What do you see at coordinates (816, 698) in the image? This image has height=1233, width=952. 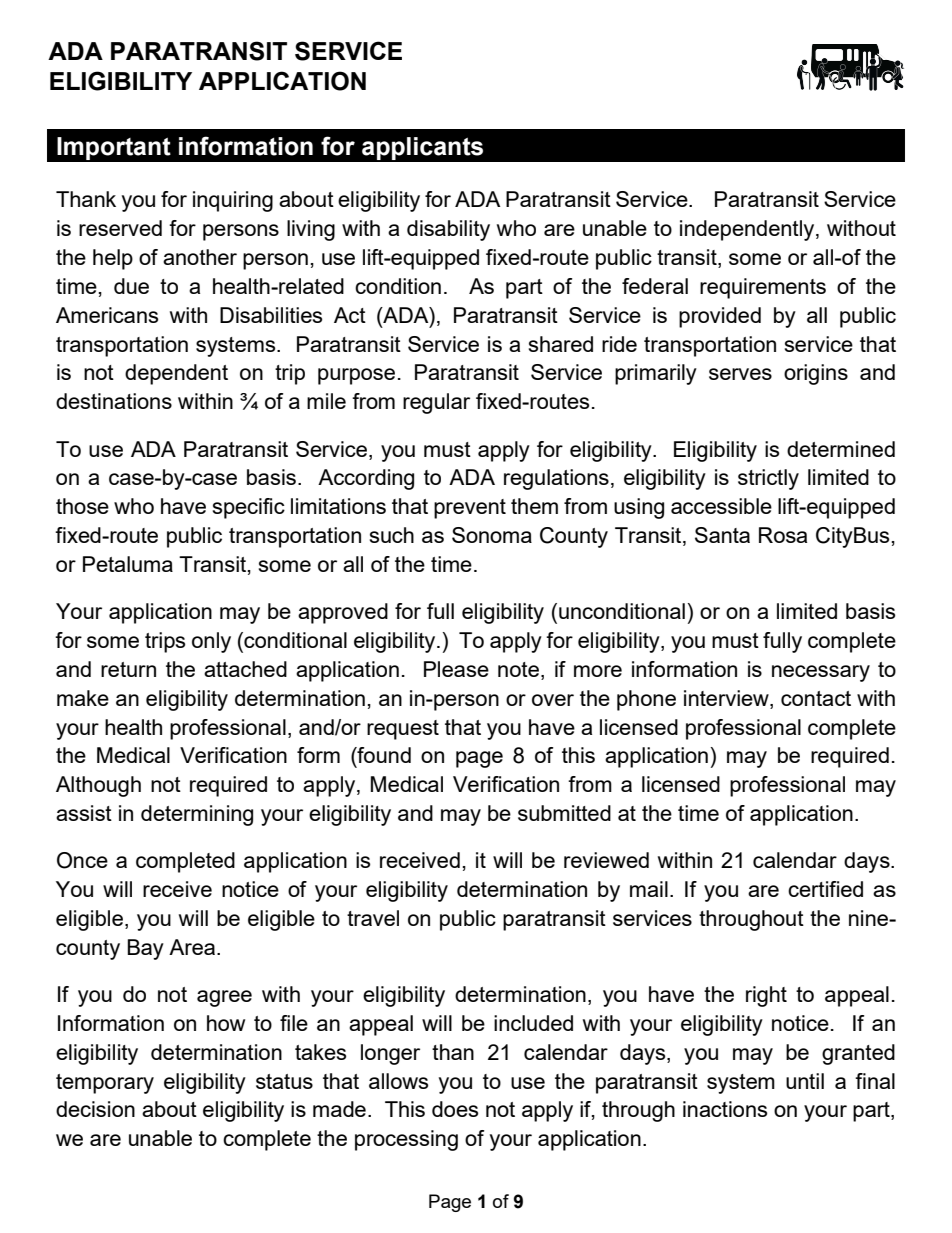 I see `contact` at bounding box center [816, 698].
